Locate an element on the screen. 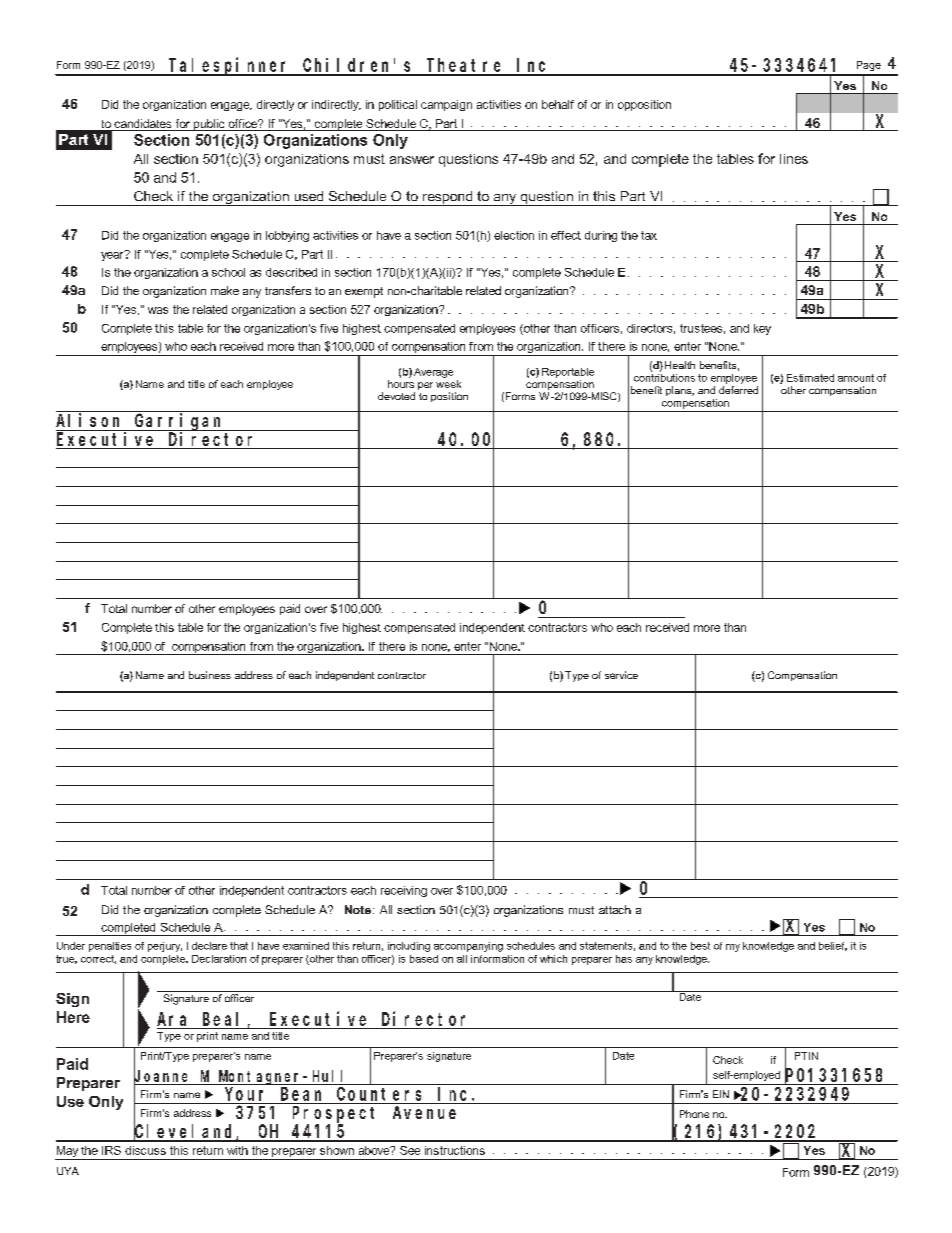 The image size is (952, 1233). campaign is located at coordinates (446, 105).
